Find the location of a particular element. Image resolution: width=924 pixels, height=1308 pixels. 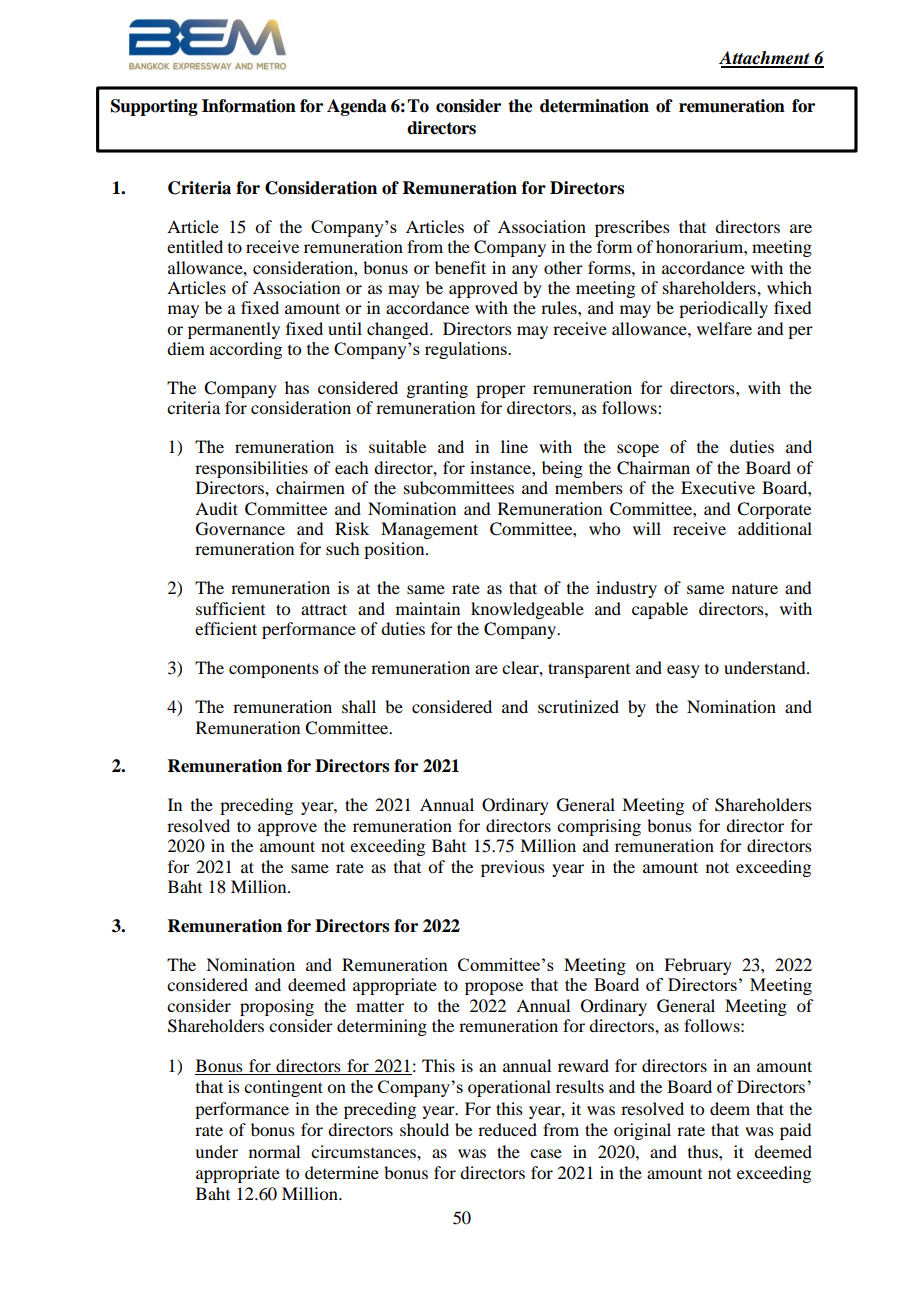

reduced is located at coordinates (507, 1129).
